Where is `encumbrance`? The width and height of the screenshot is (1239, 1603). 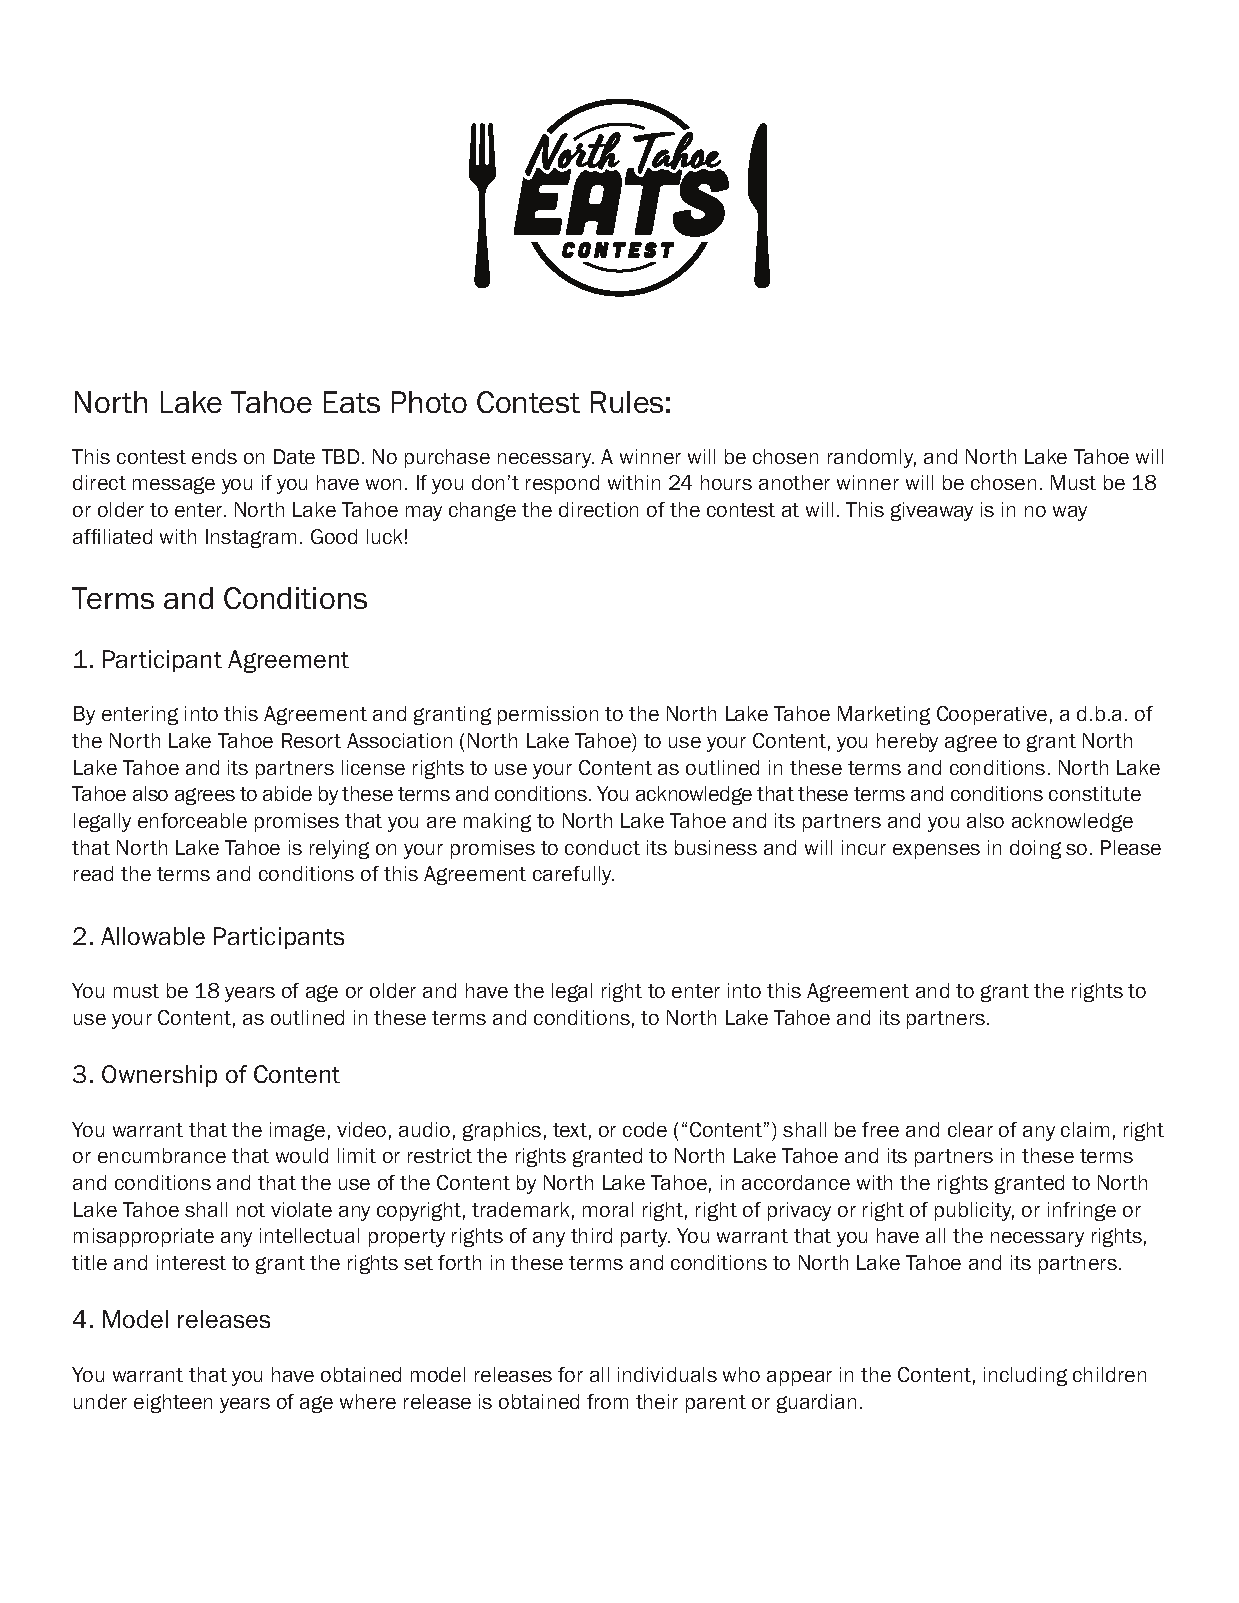
encumbrance is located at coordinates (162, 1155).
